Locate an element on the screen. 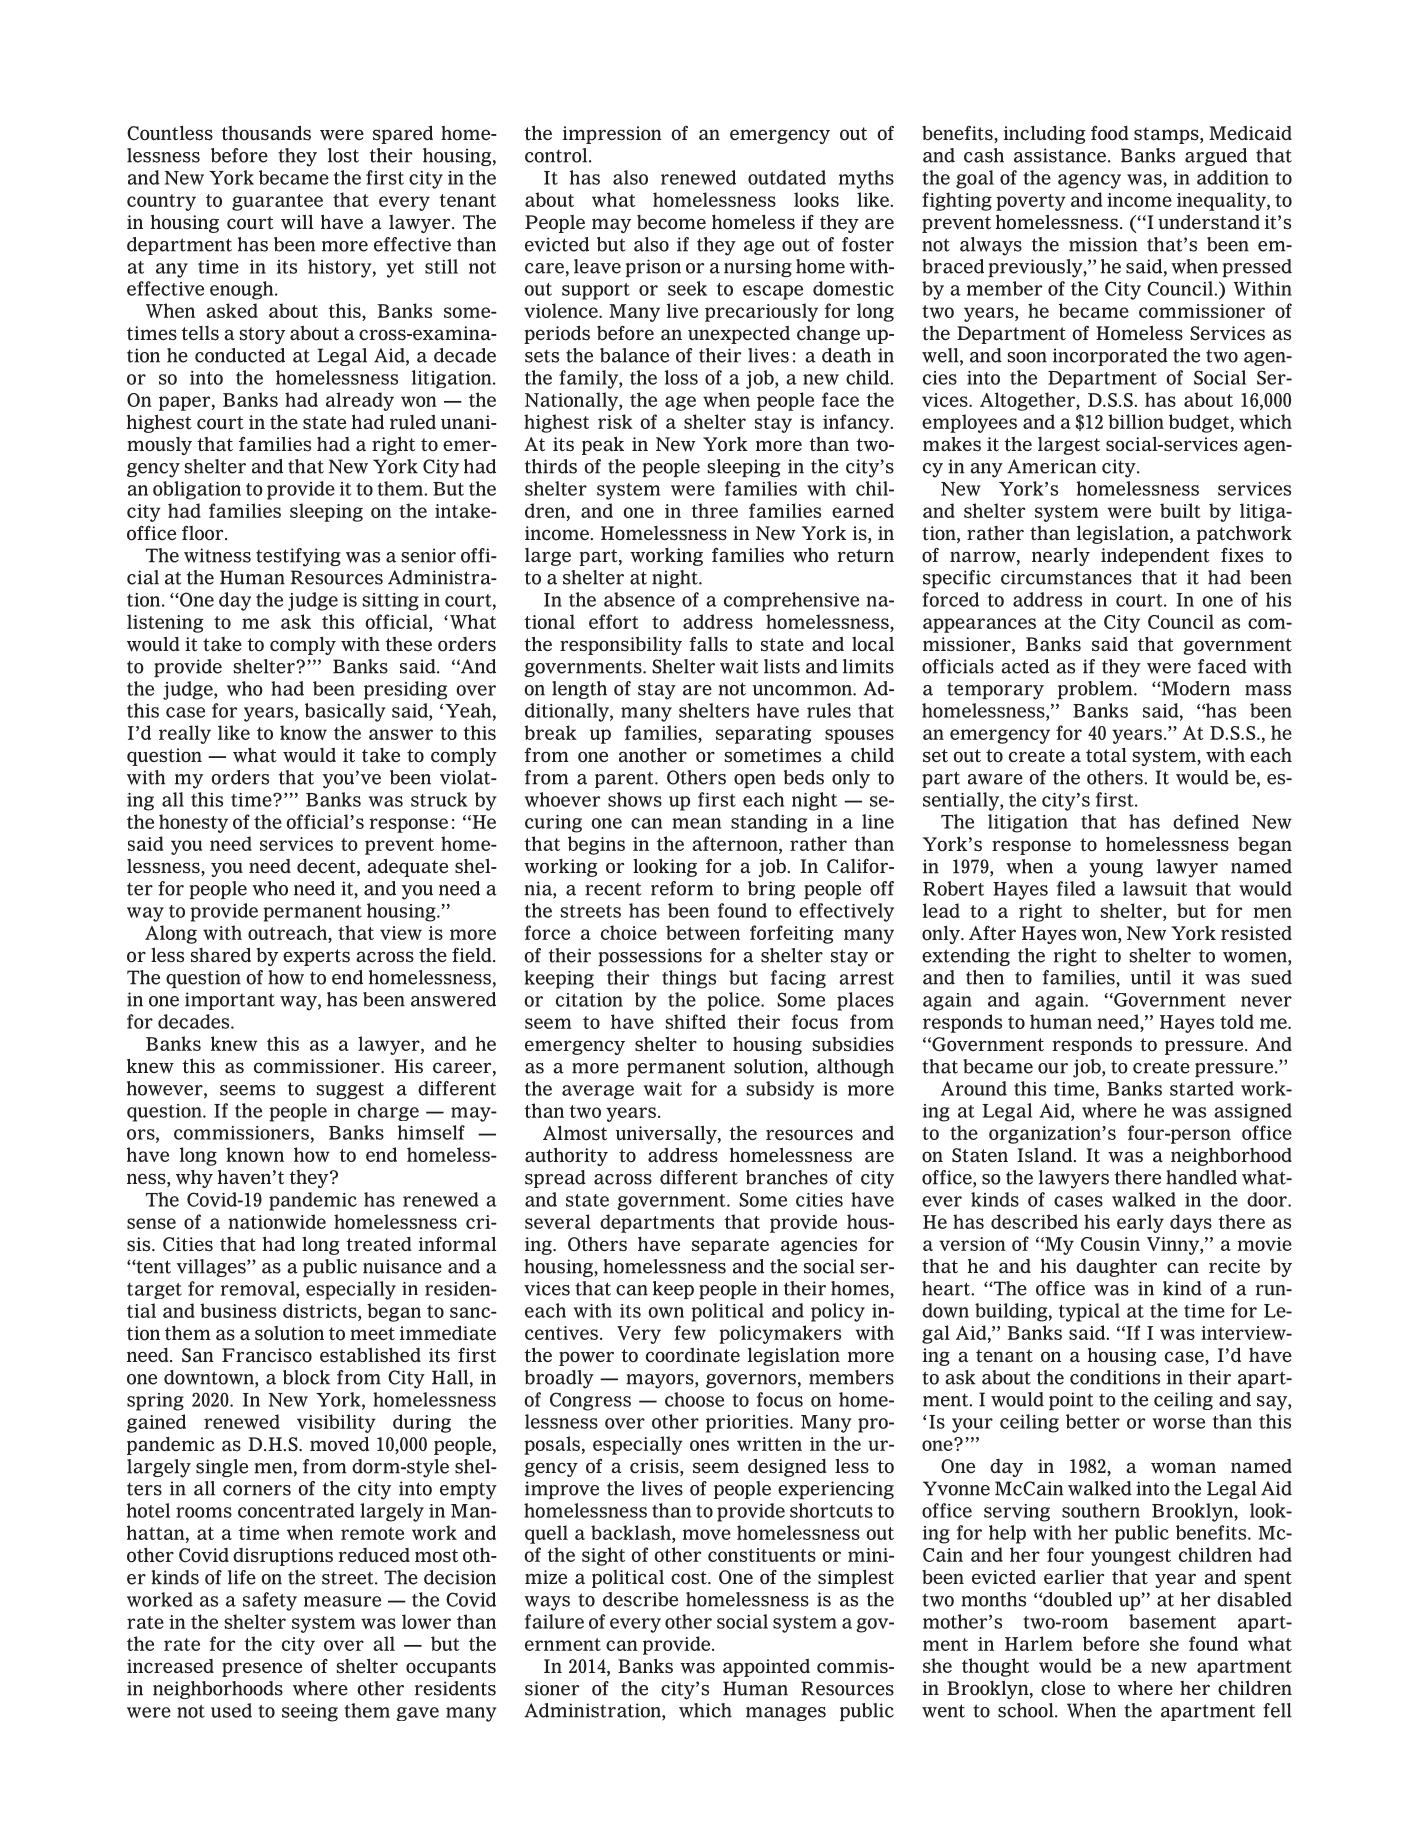 Image resolution: width=1416 pixels, height=1833 pixels. stamps is located at coordinates (1167, 135).
